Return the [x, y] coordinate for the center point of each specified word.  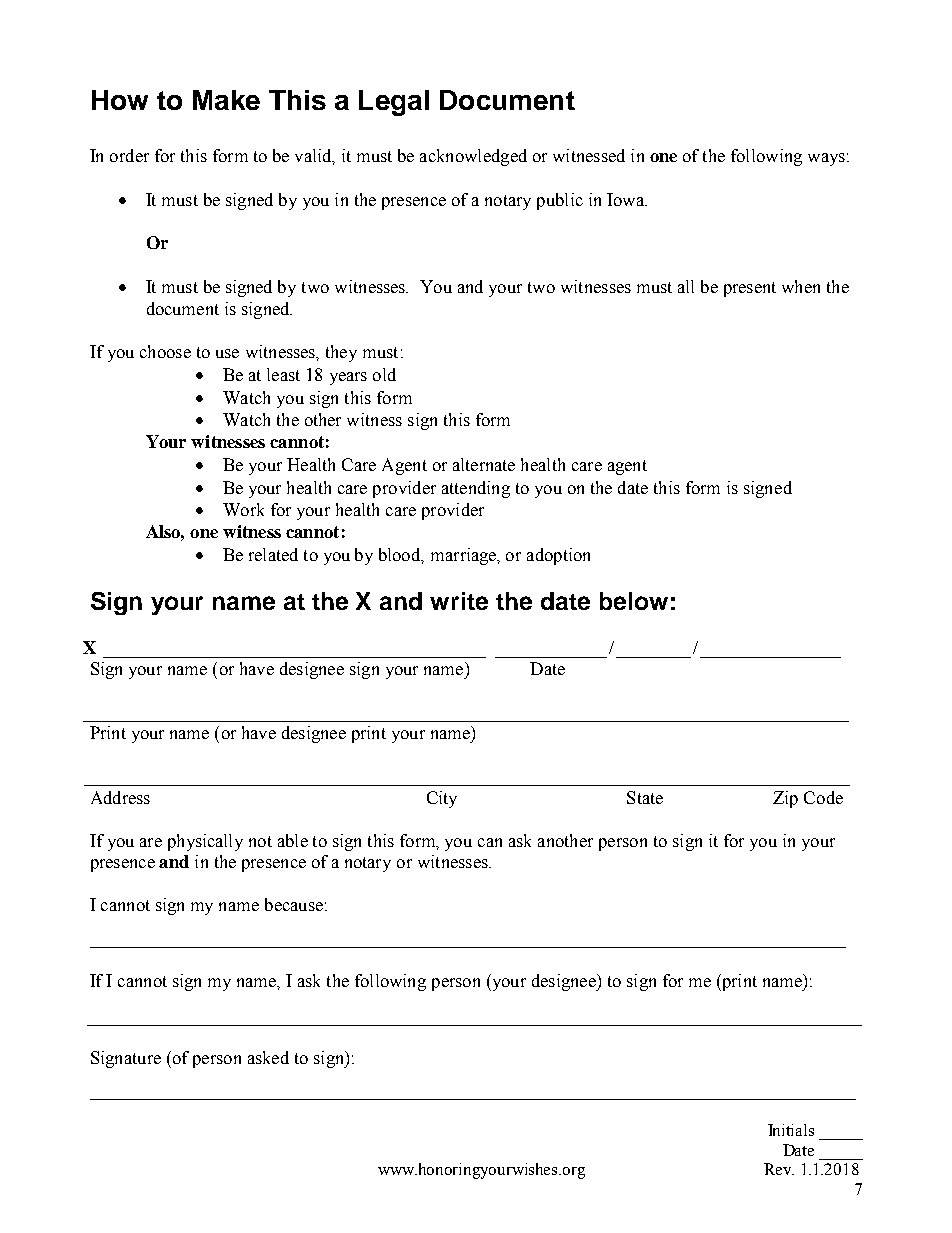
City [442, 799]
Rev [779, 1169]
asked [268, 1057]
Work [243, 509]
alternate [484, 464]
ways [826, 159]
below [634, 601]
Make [226, 100]
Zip [785, 799]
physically [205, 842]
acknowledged [473, 157]
